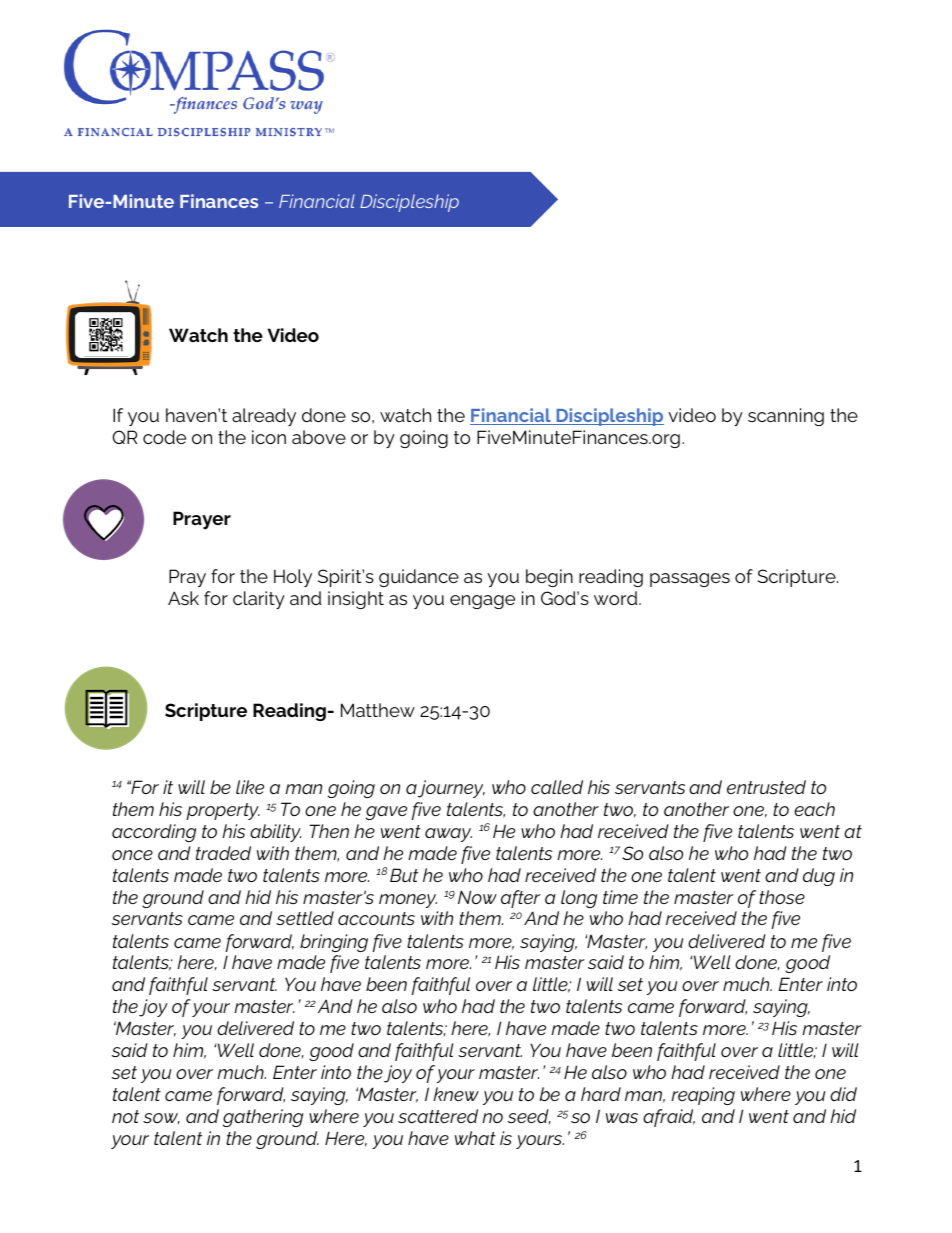 This page has height=1233, width=952. I want to click on dug, so click(819, 877).
